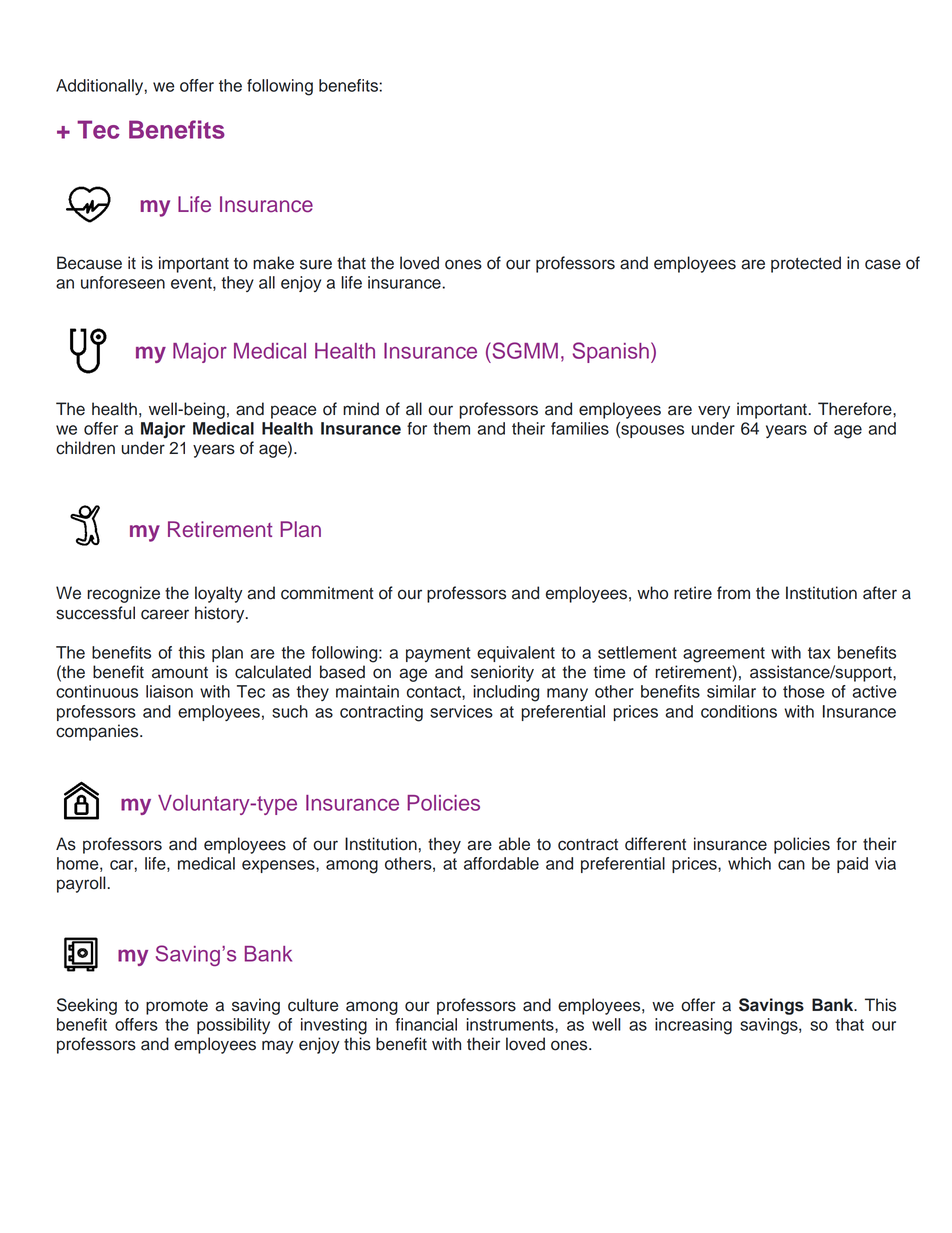  I want to click on unforeseen, so click(123, 282).
